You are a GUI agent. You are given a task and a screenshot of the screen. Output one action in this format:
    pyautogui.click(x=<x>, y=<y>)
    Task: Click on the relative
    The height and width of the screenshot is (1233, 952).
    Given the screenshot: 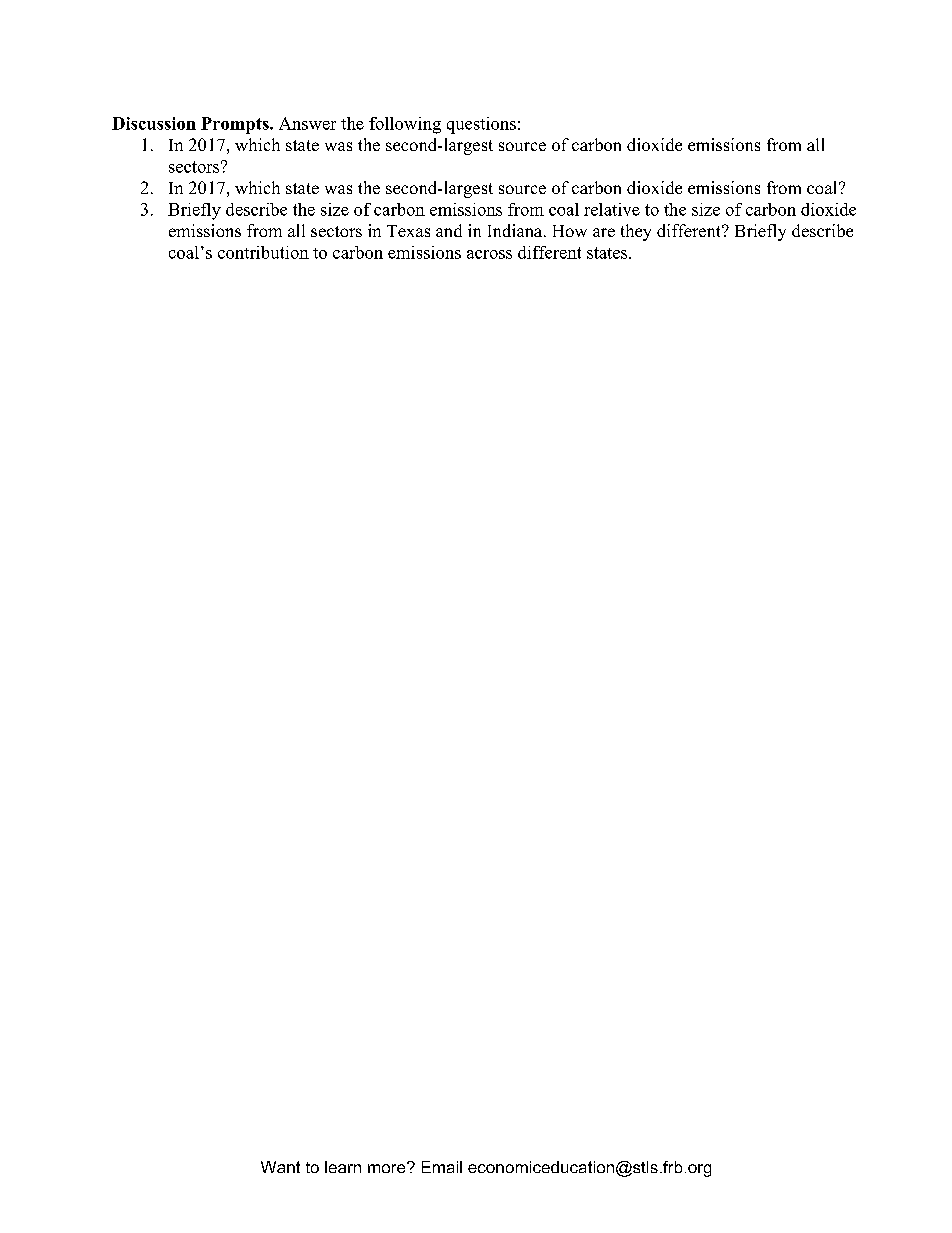 What is the action you would take?
    pyautogui.click(x=612, y=209)
